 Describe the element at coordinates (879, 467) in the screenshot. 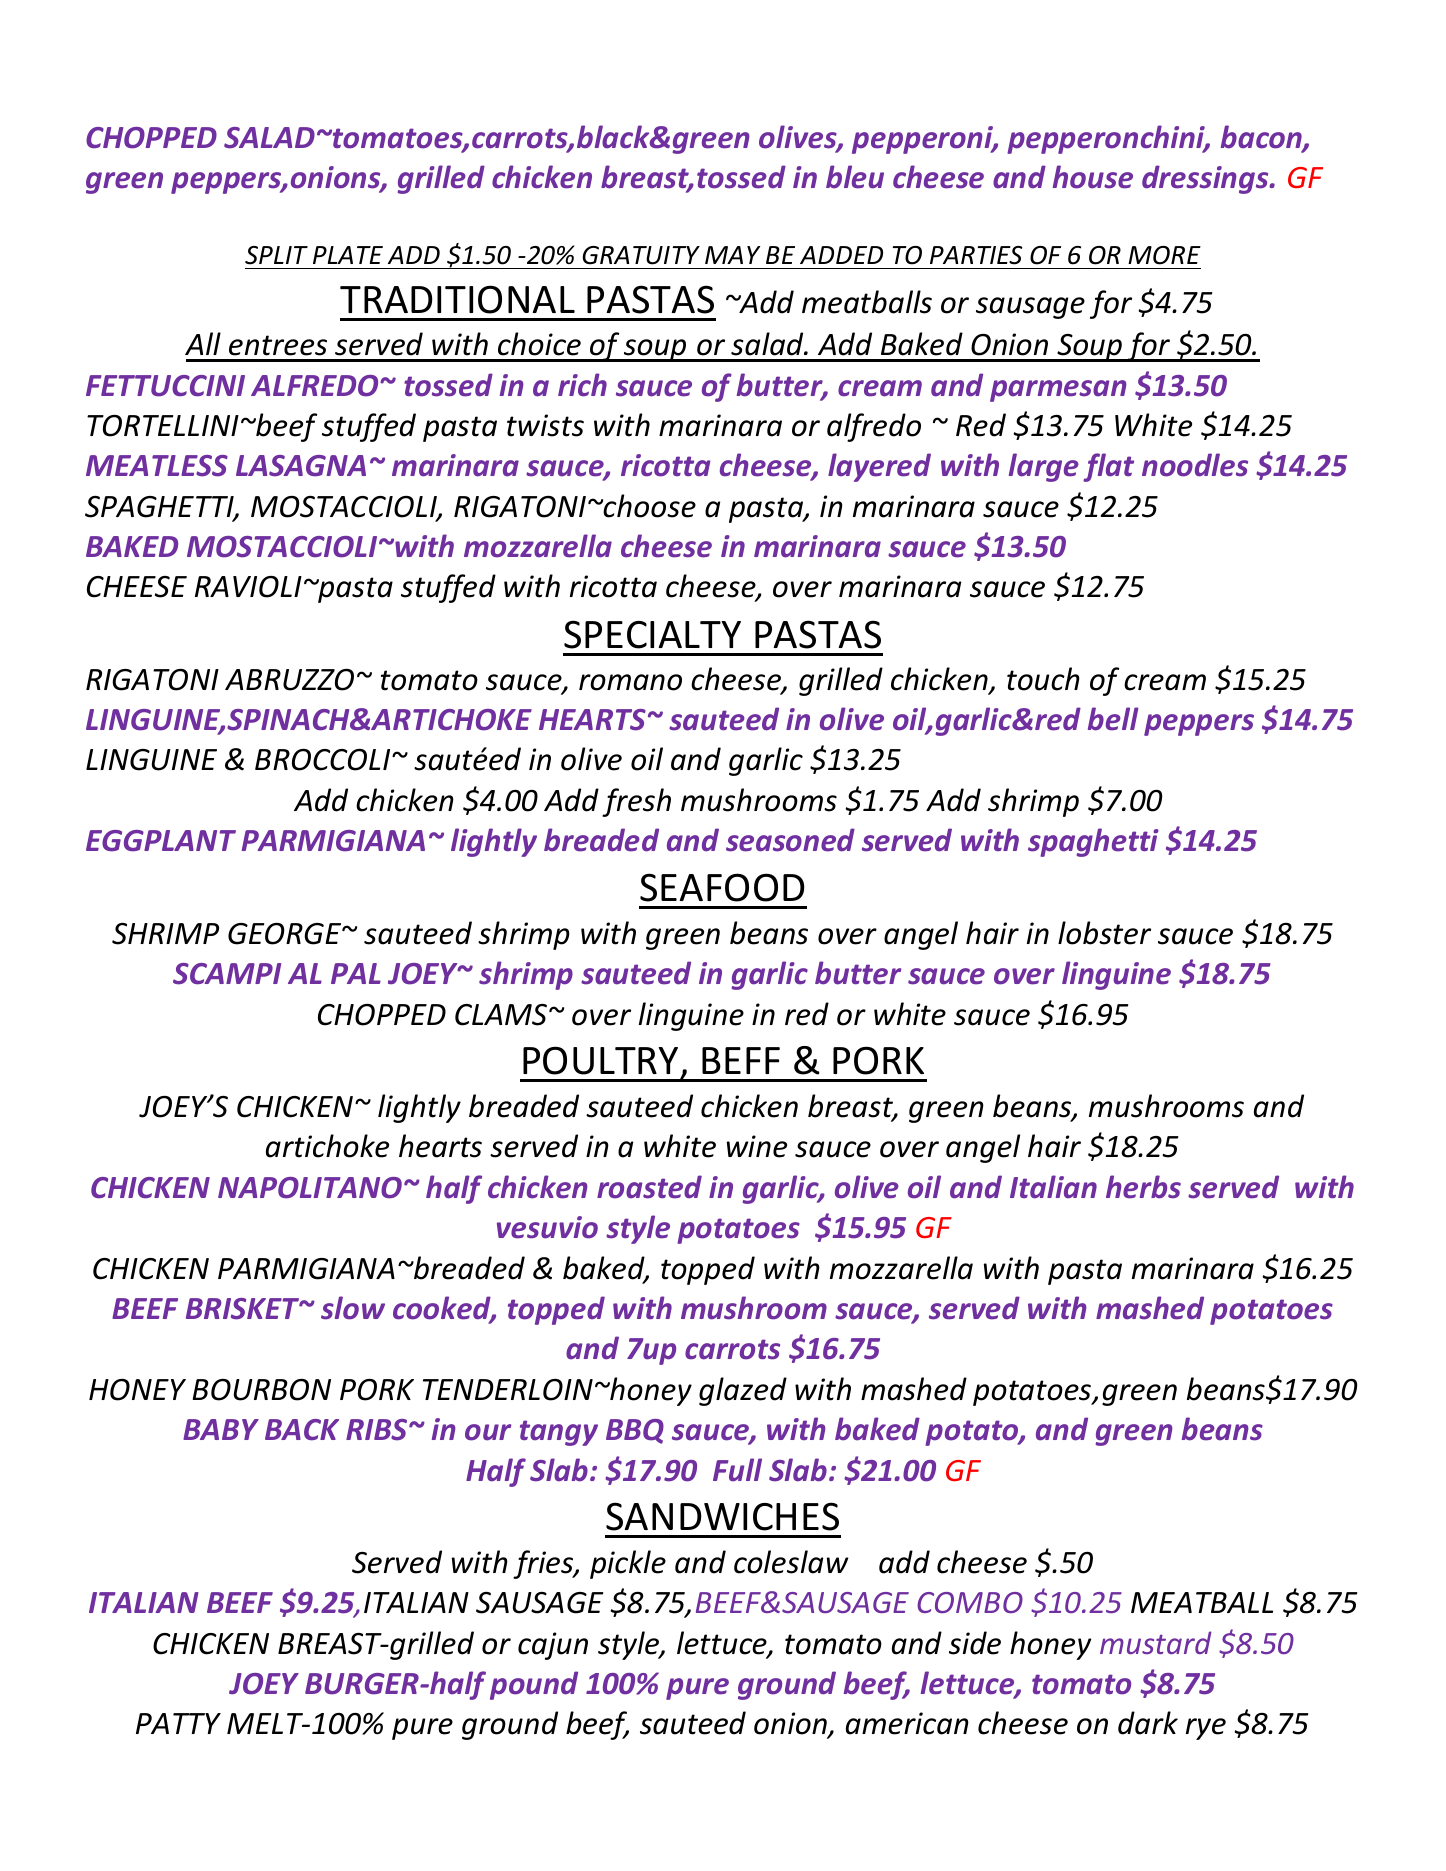

I see `layered` at that location.
